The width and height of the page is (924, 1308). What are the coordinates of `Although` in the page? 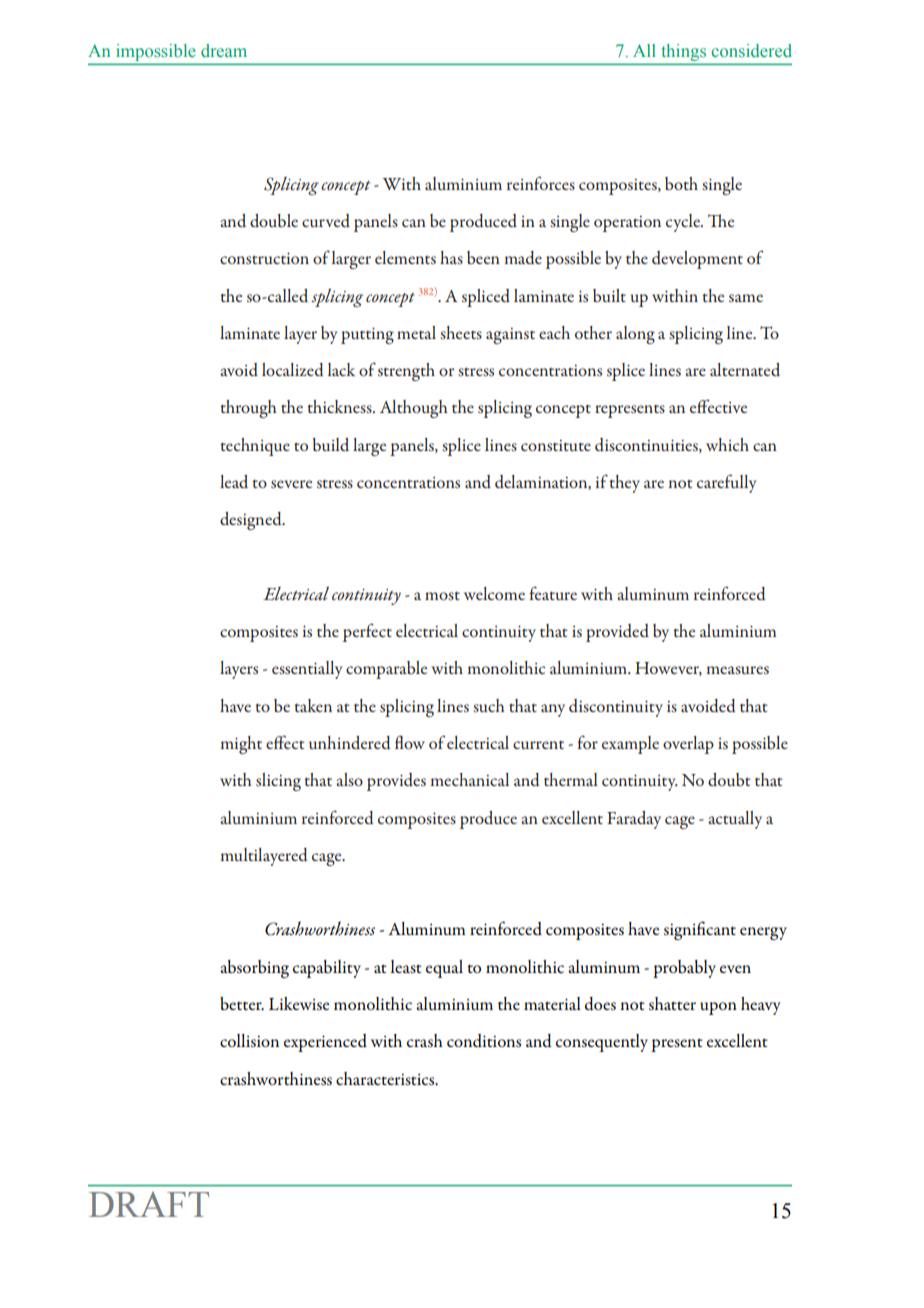 It's located at (414, 409).
